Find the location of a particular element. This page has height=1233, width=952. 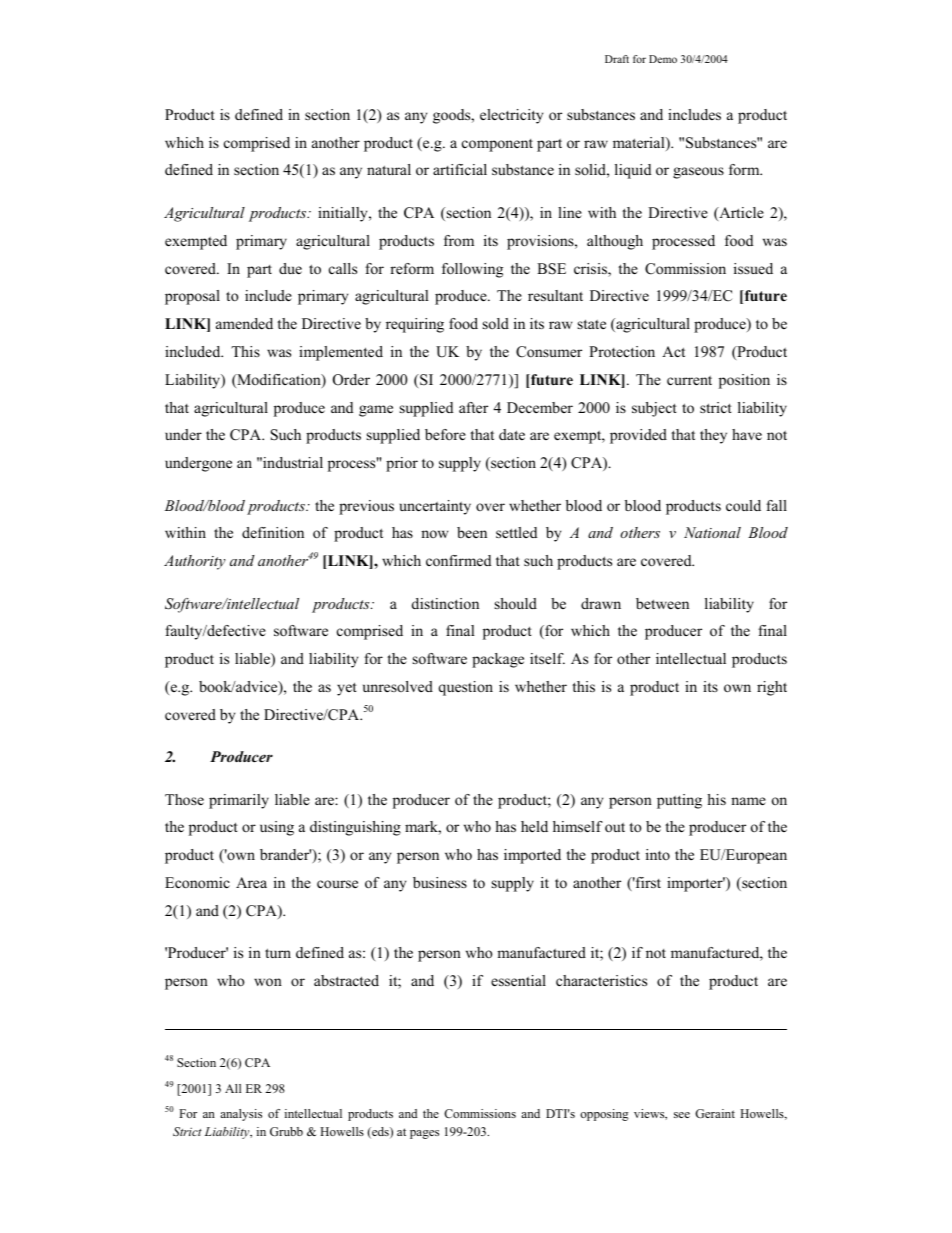

natural is located at coordinates (389, 169).
